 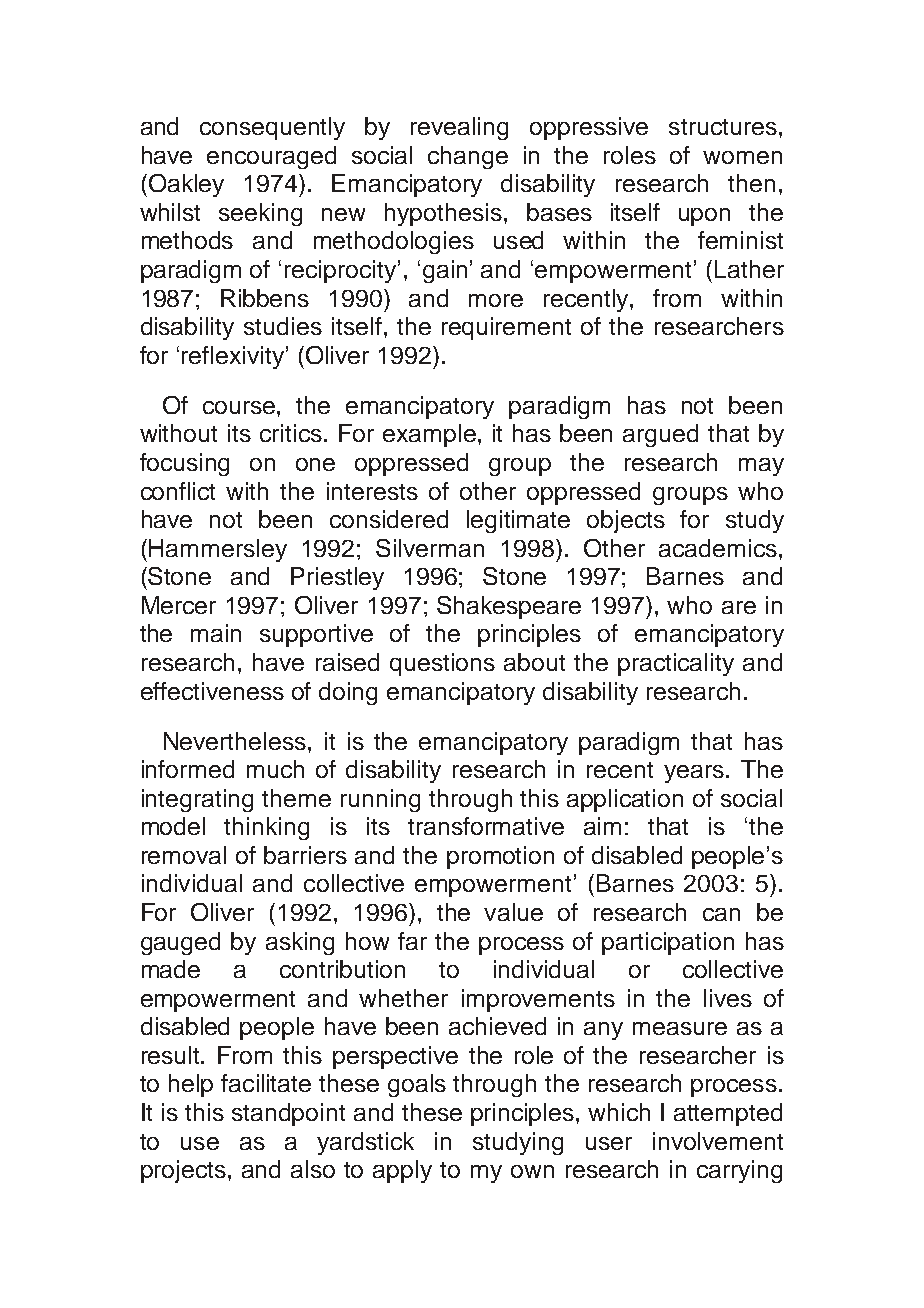 What do you see at coordinates (442, 664) in the page?
I see `questions` at bounding box center [442, 664].
